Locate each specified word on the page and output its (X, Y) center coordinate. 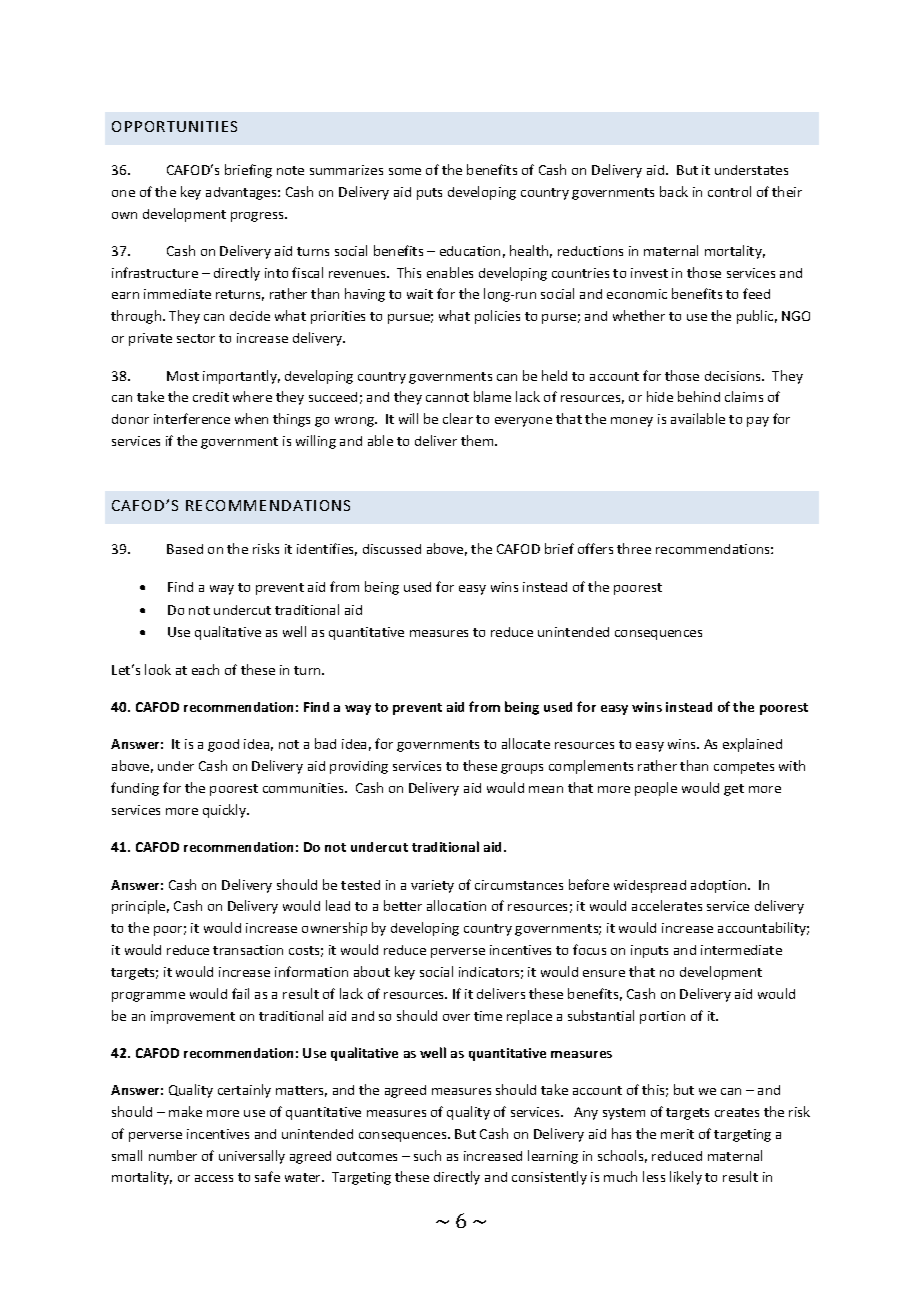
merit (677, 1134)
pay (758, 422)
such (427, 1155)
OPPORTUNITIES (174, 126)
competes (744, 768)
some (405, 171)
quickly (226, 811)
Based (185, 549)
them (478, 440)
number (173, 1155)
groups (522, 769)
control (729, 191)
